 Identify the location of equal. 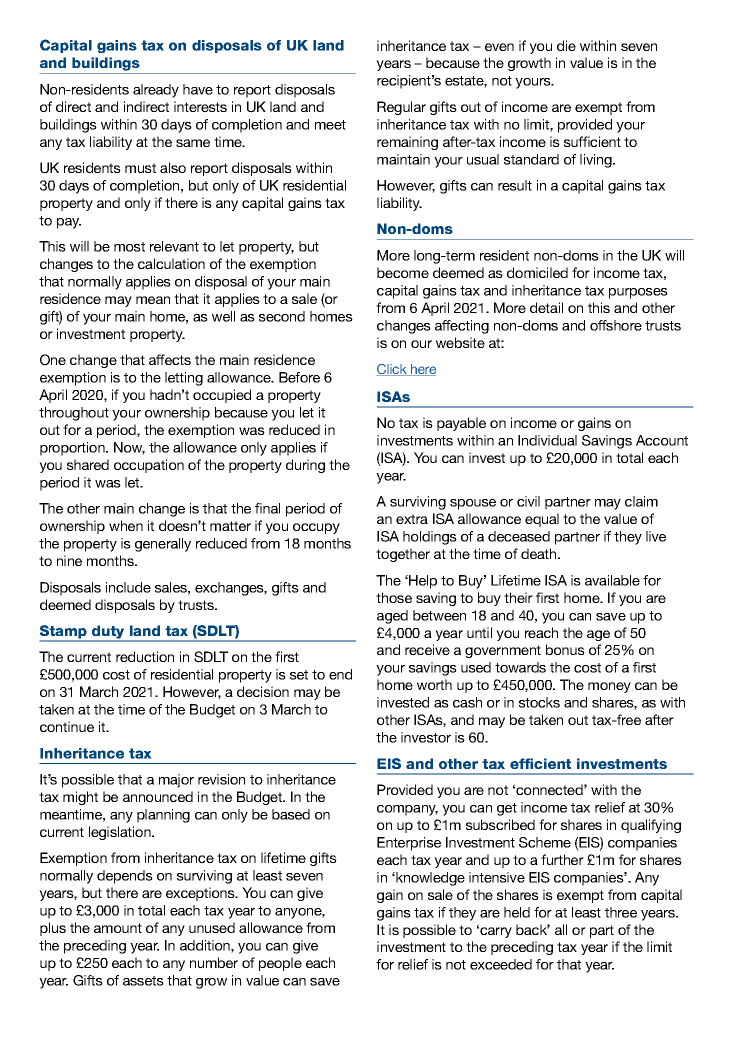
(542, 520).
